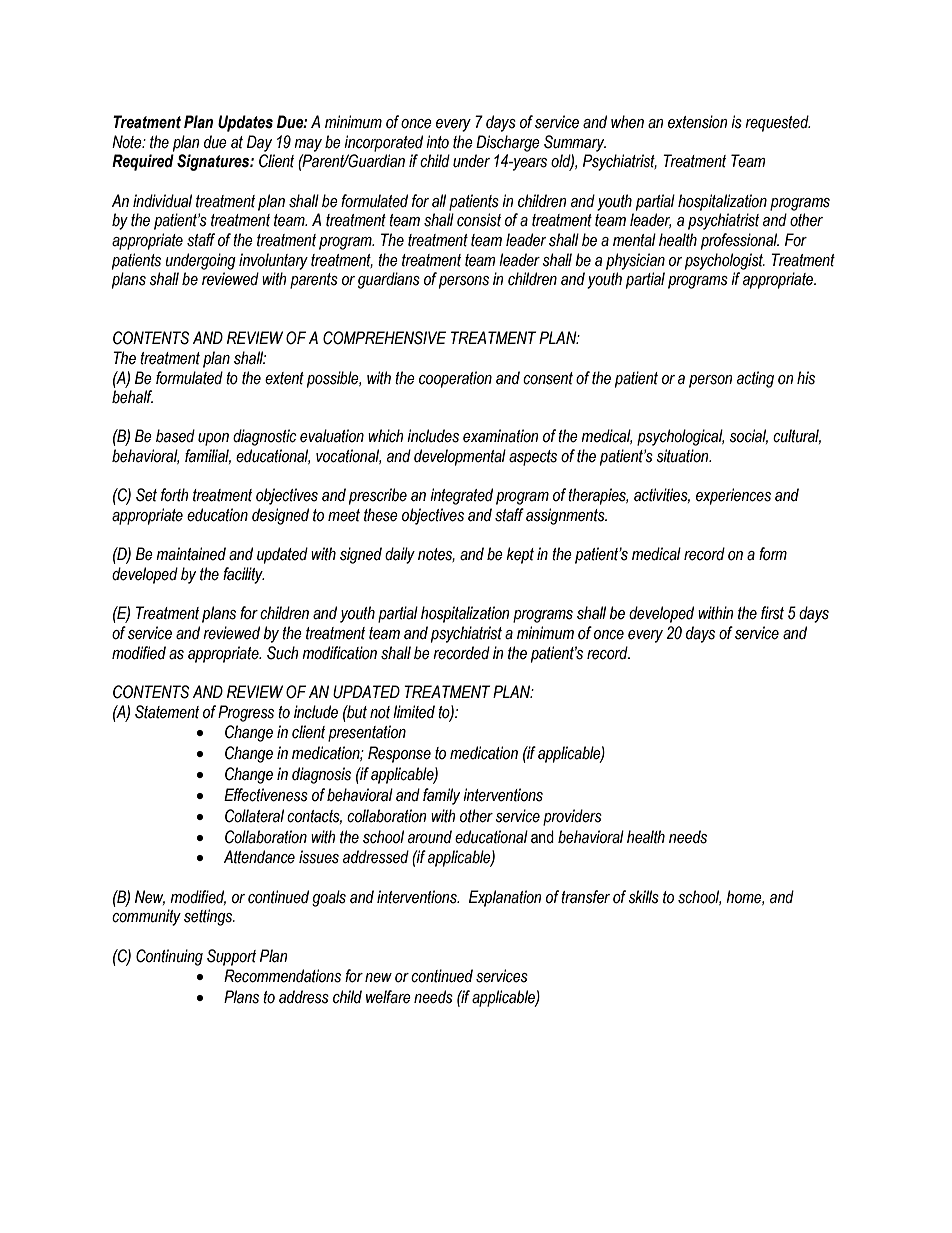  I want to click on first, so click(772, 613).
